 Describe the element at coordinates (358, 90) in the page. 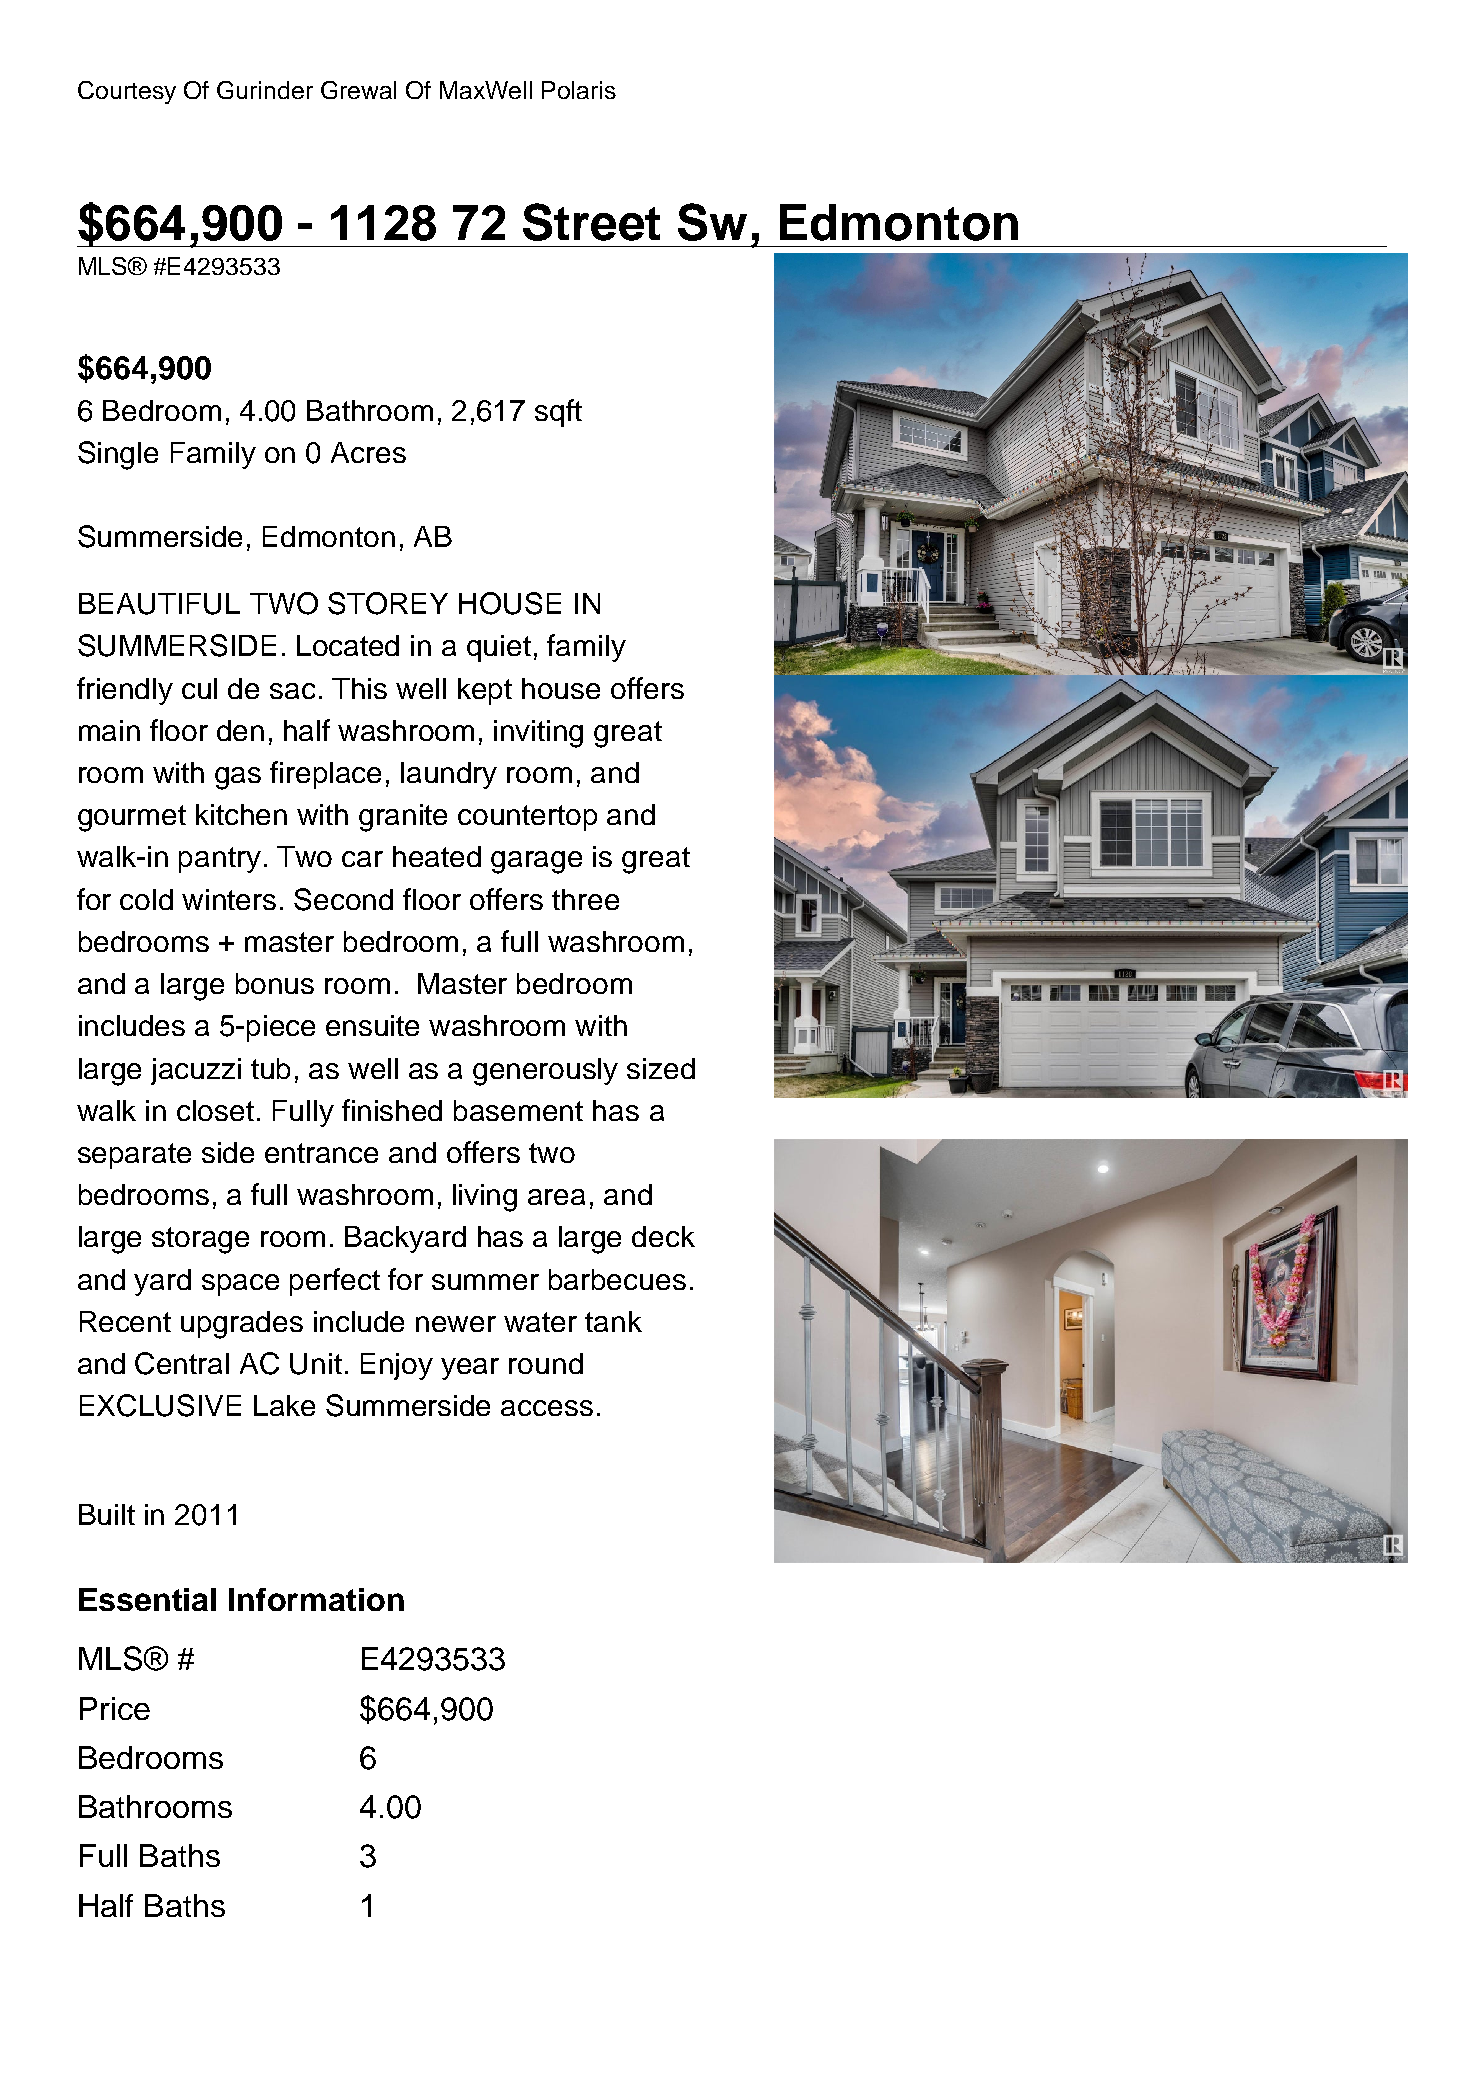

I see `Grewal` at that location.
